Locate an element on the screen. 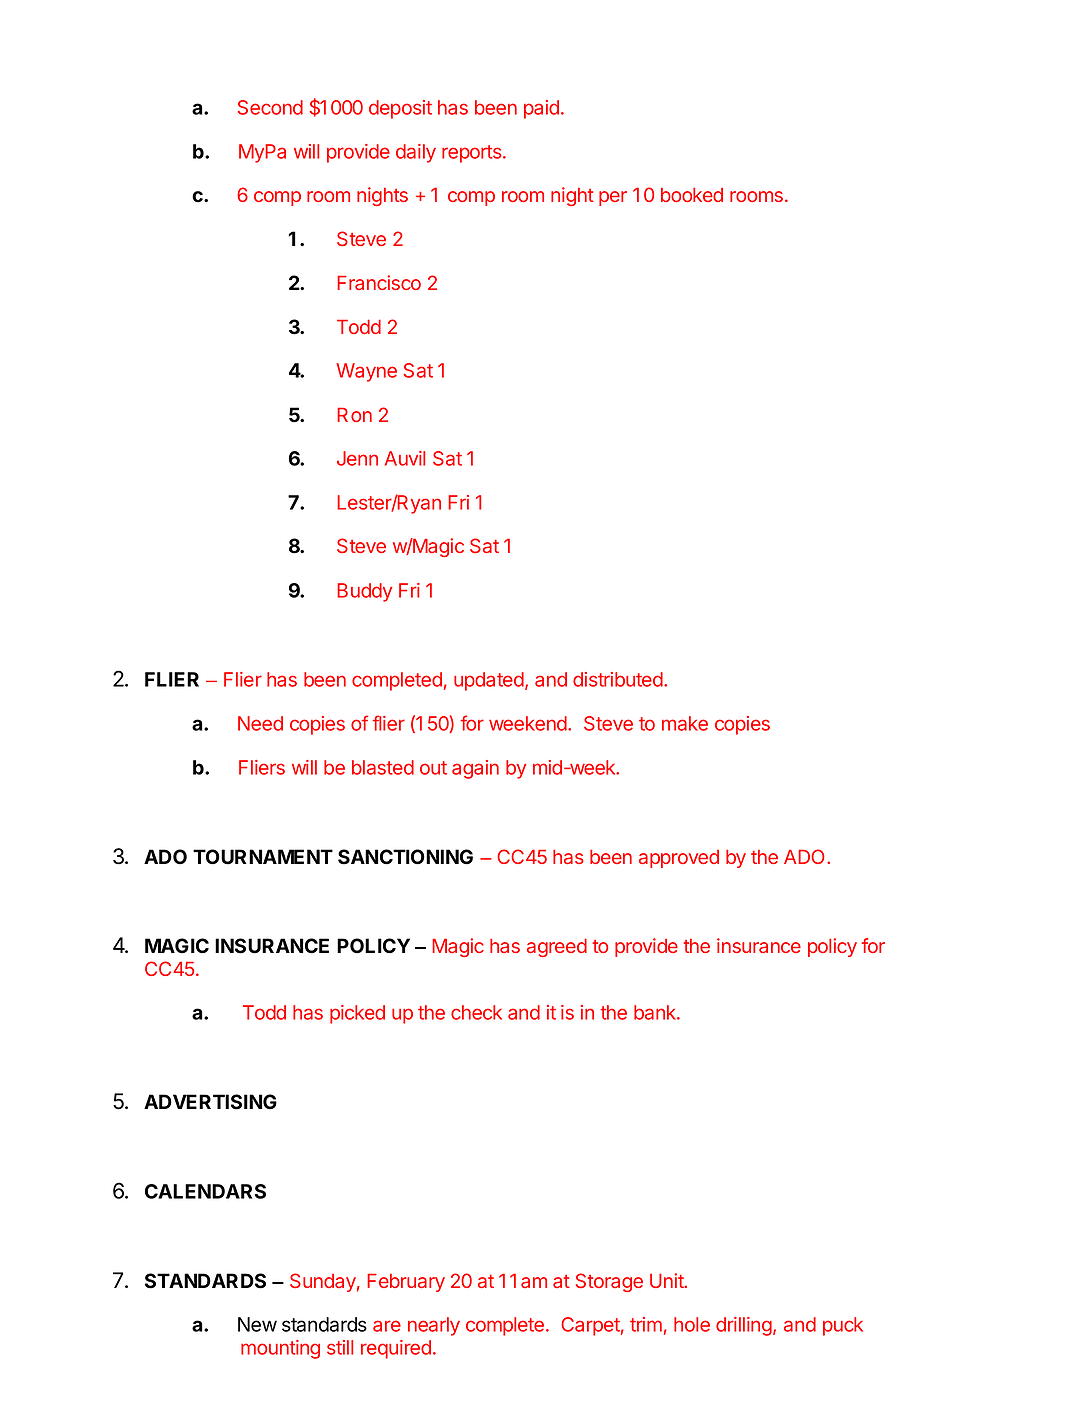 The image size is (1089, 1410). paid is located at coordinates (541, 109).
